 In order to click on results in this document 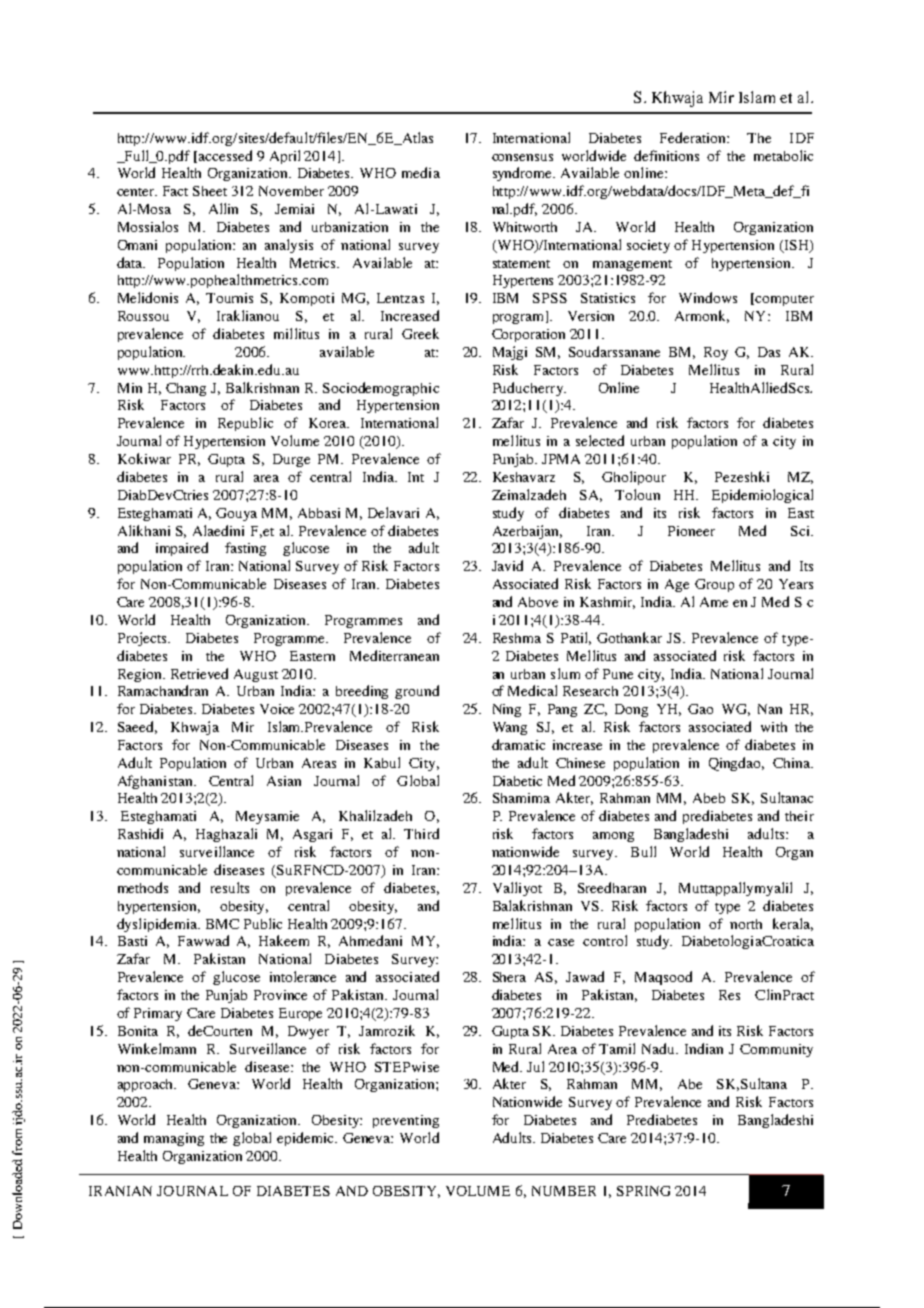, I will do `click(230, 887)`.
